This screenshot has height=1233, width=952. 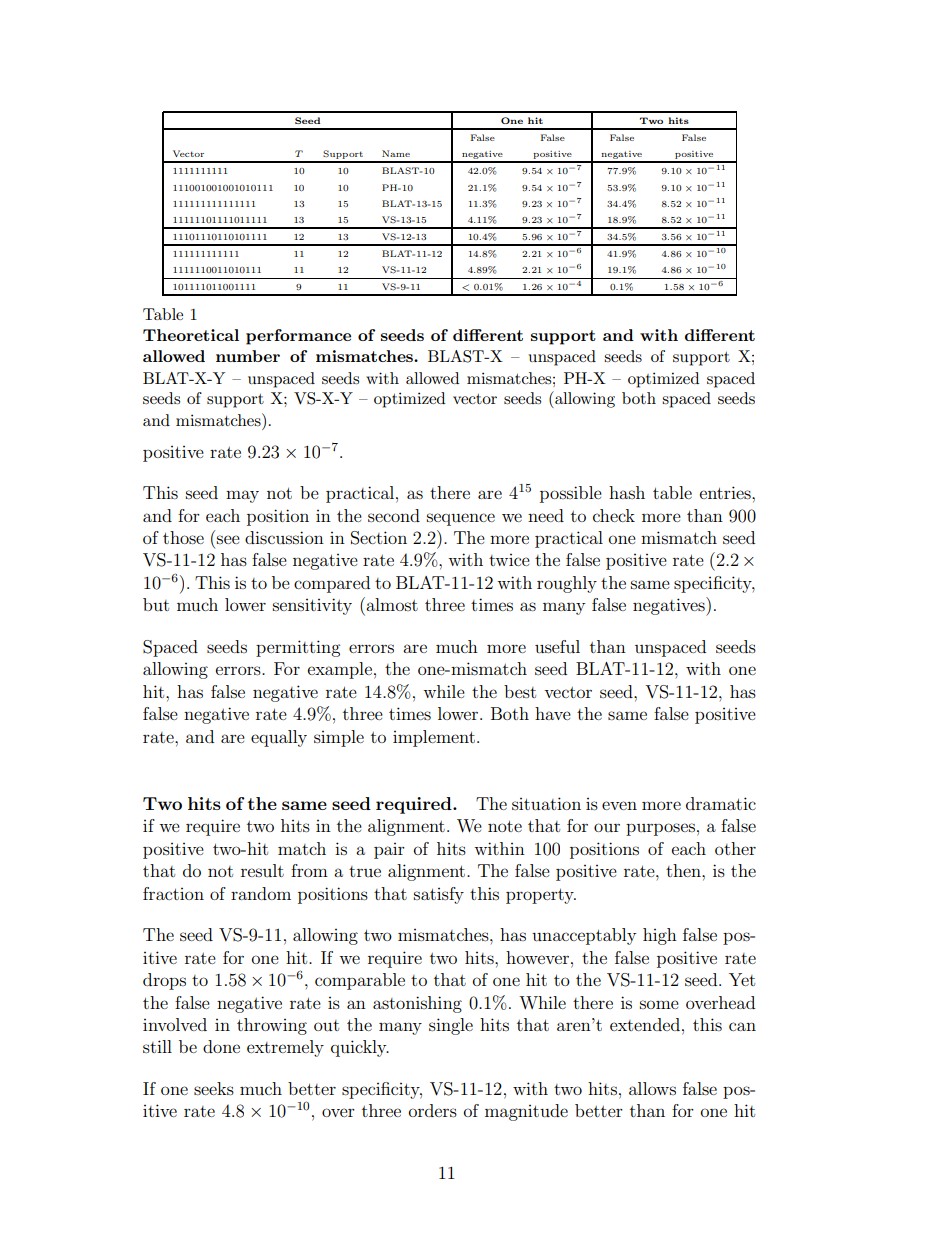 What do you see at coordinates (726, 492) in the screenshot?
I see `entries` at bounding box center [726, 492].
